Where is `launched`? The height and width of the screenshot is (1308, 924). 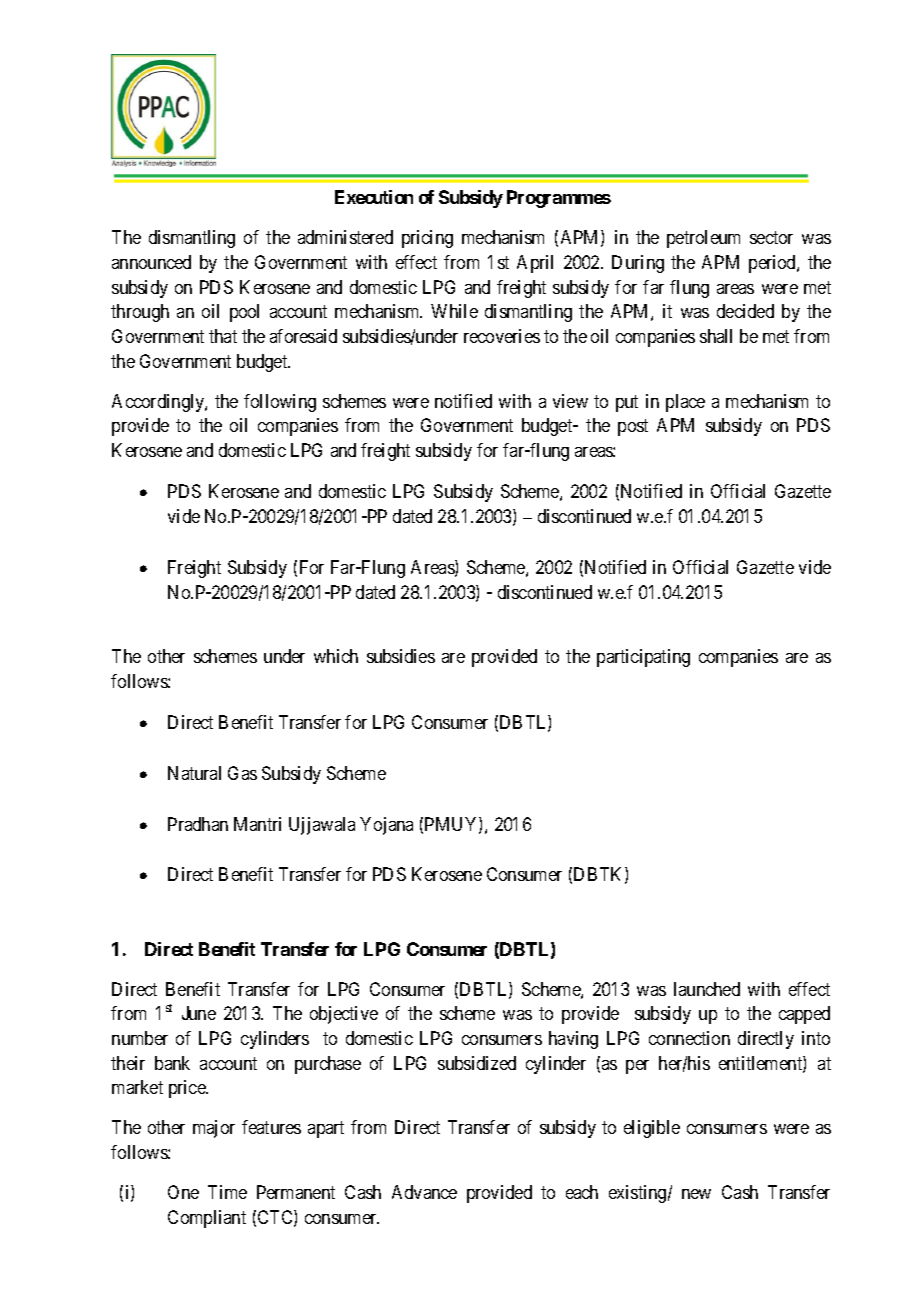 launched is located at coordinates (707, 989).
